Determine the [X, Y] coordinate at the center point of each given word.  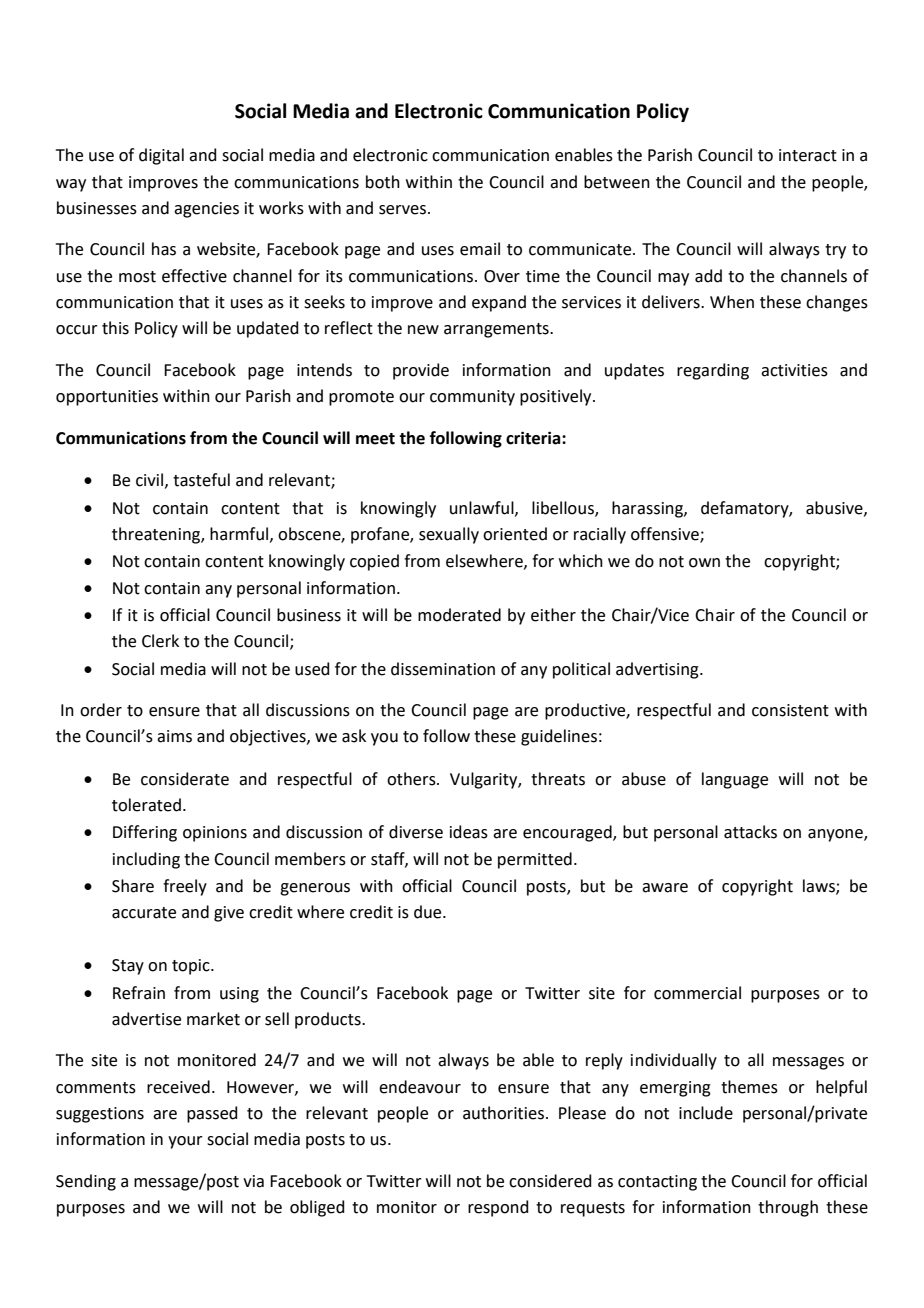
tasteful [201, 480]
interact [808, 155]
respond [498, 1208]
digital [161, 156]
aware [665, 888]
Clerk [160, 641]
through [788, 1208]
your [185, 1142]
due [429, 912]
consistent [790, 710]
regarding [713, 371]
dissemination [443, 669]
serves [402, 210]
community [472, 398]
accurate [144, 913]
